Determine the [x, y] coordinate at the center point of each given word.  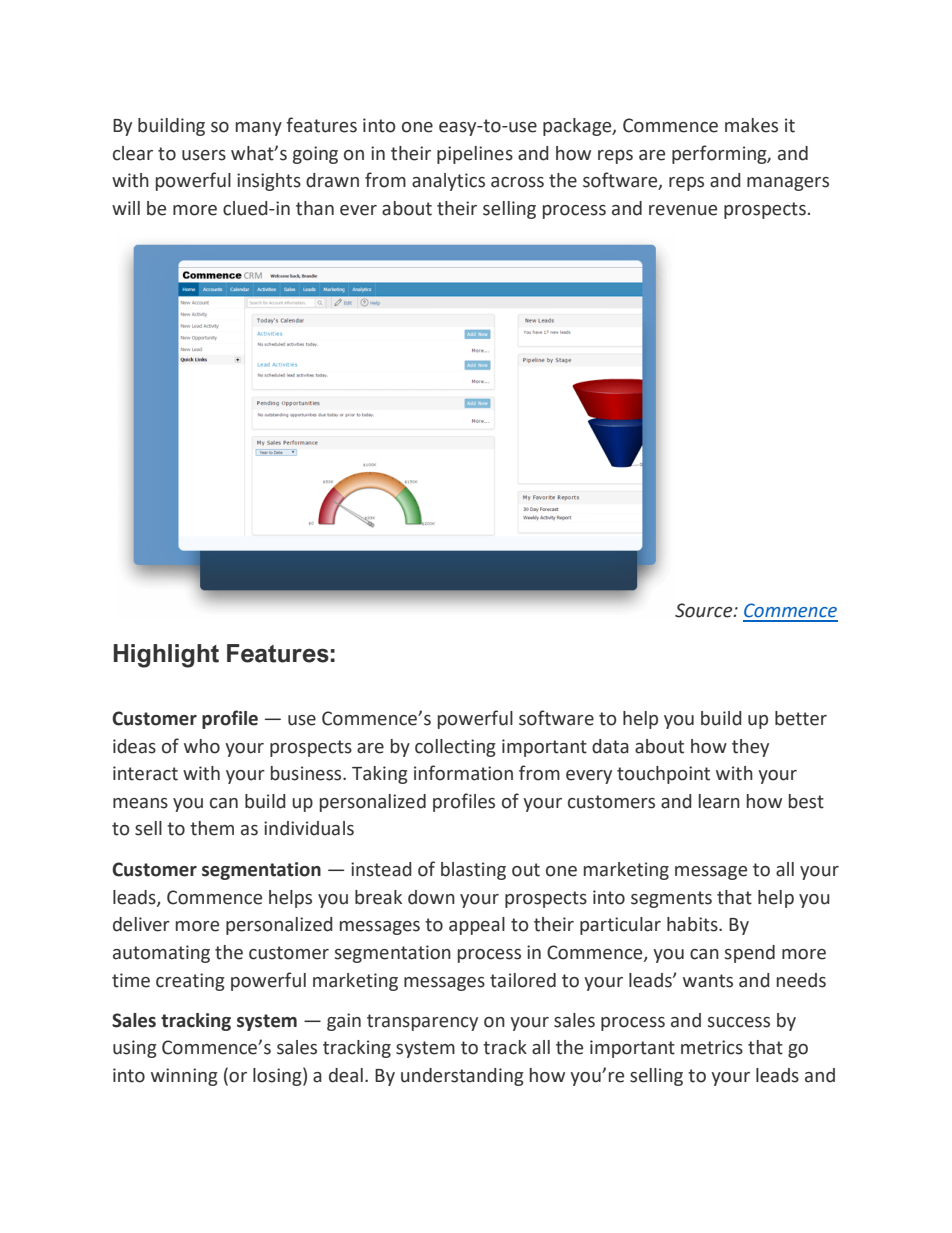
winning [184, 1077]
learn [719, 801]
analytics [448, 182]
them [212, 828]
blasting [473, 871]
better [801, 718]
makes [751, 125]
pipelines [475, 155]
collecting [455, 748]
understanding [462, 1077]
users [204, 155]
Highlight [166, 656]
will [126, 208]
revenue [683, 210]
